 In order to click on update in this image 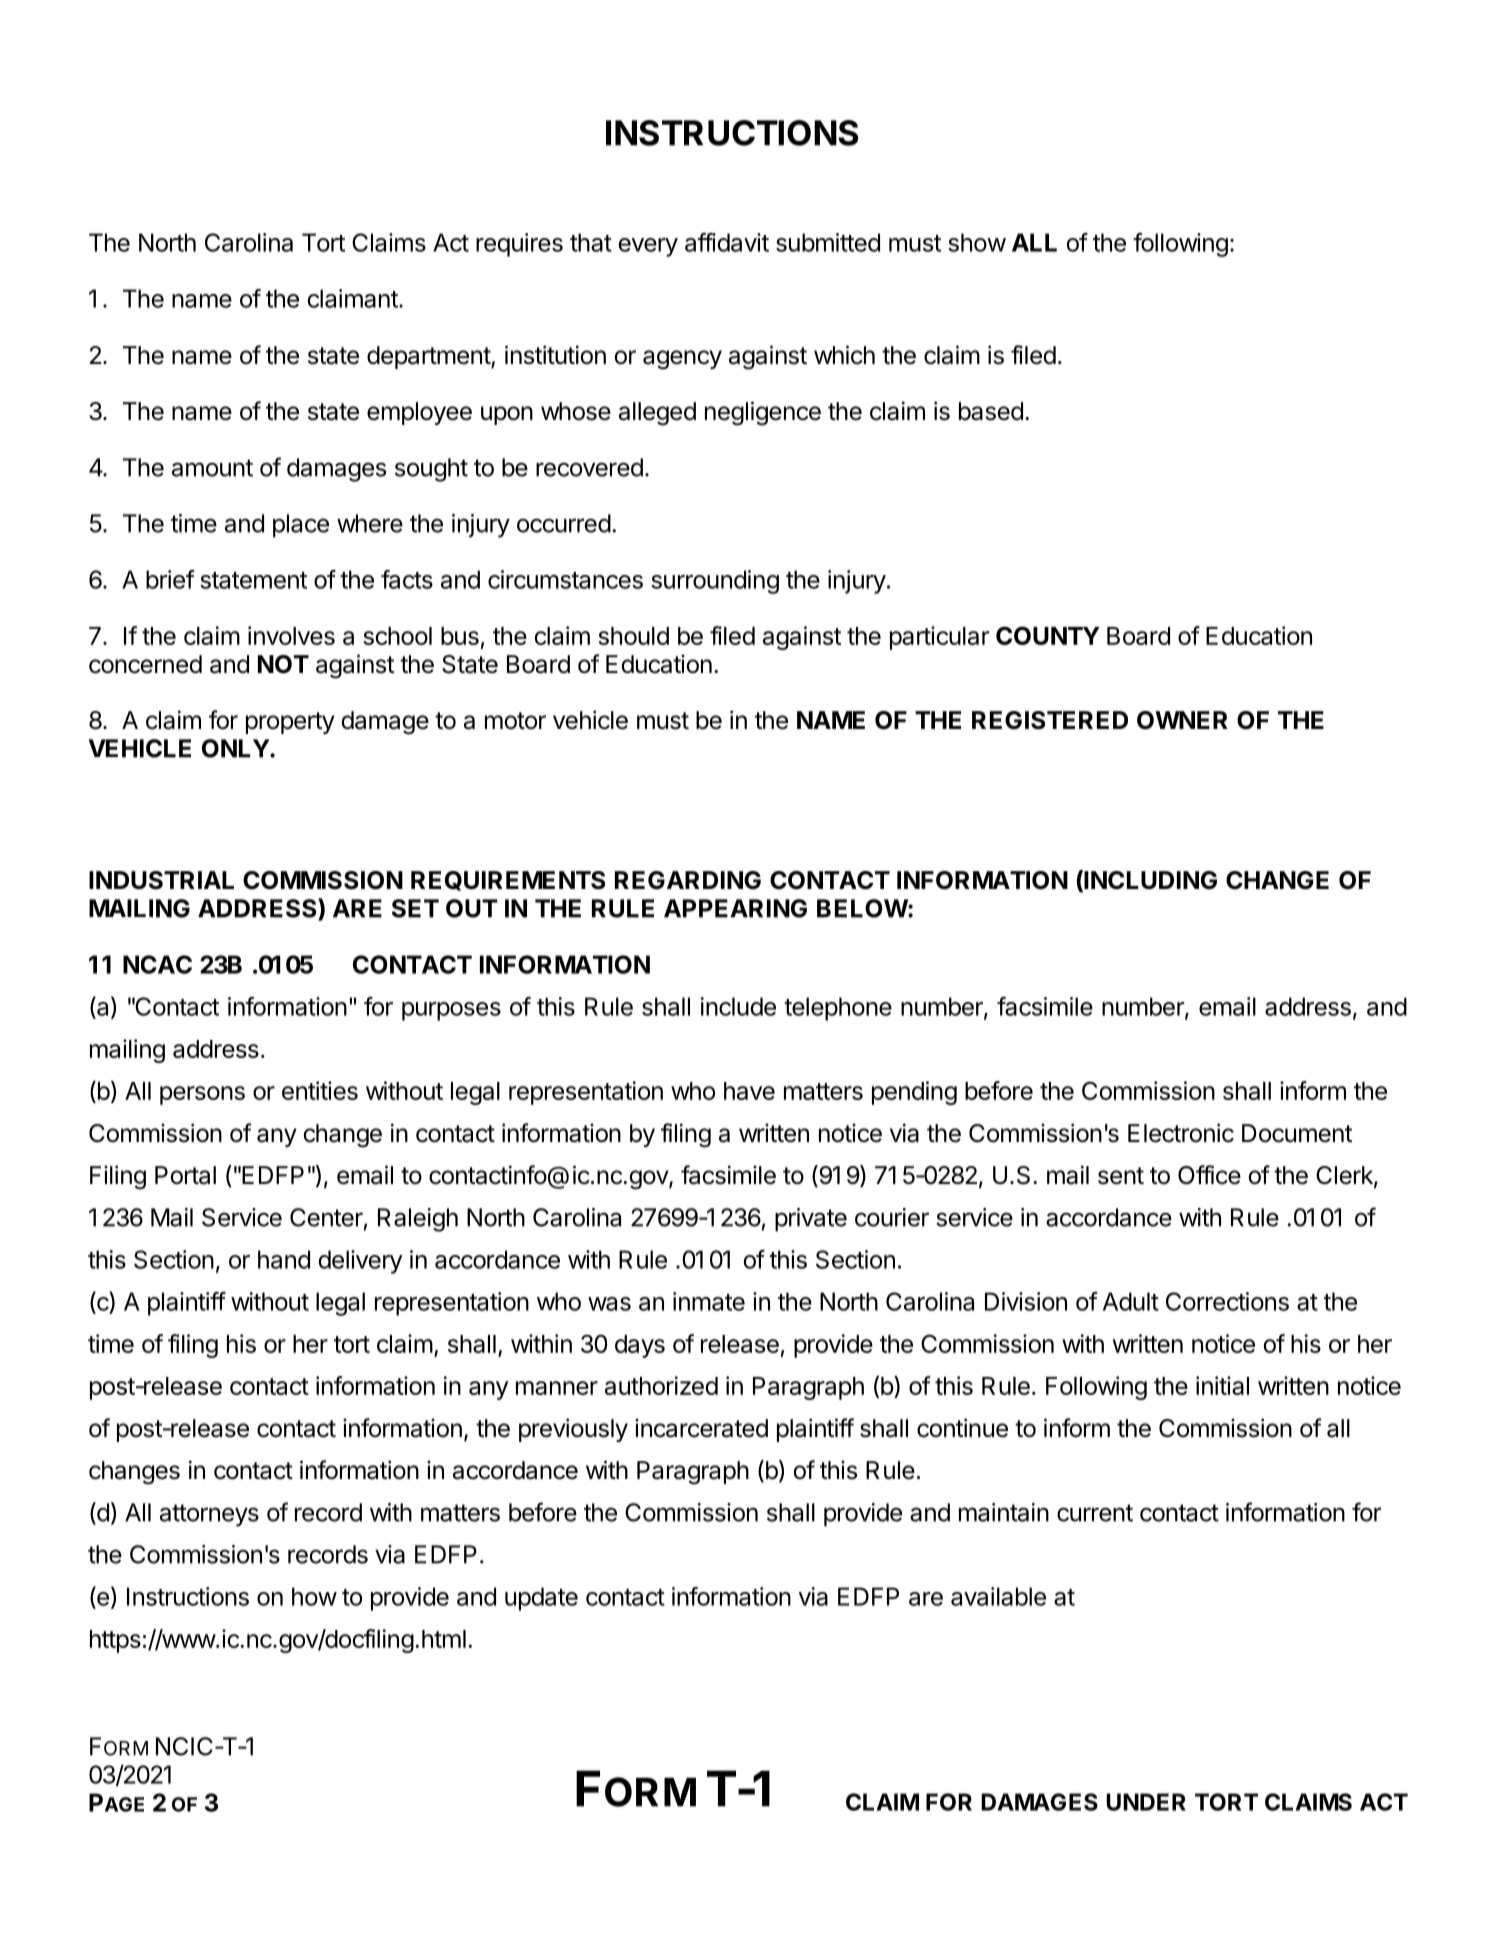, I will do `click(541, 1599)`.
